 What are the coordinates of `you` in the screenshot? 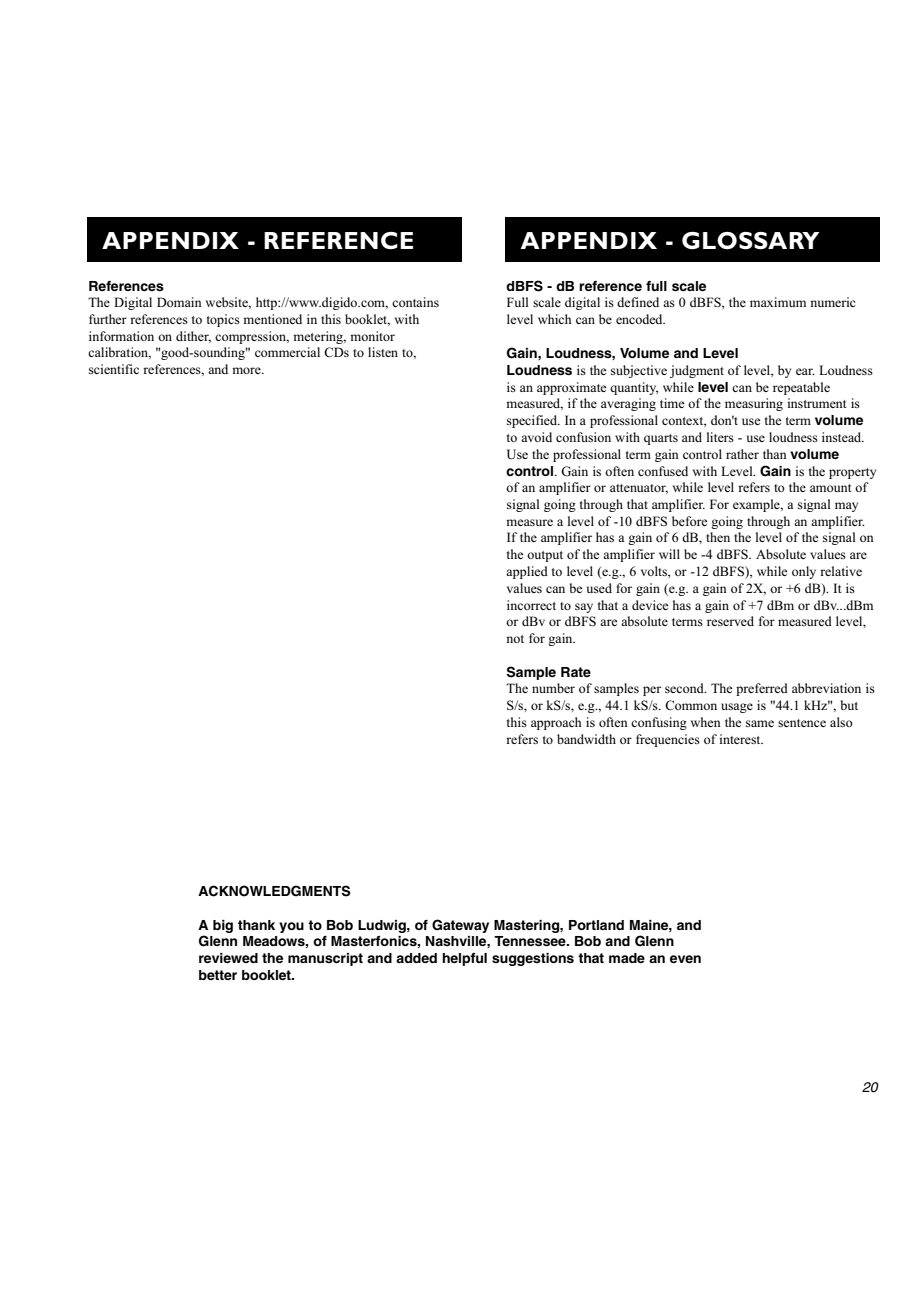 It's located at (291, 927).
